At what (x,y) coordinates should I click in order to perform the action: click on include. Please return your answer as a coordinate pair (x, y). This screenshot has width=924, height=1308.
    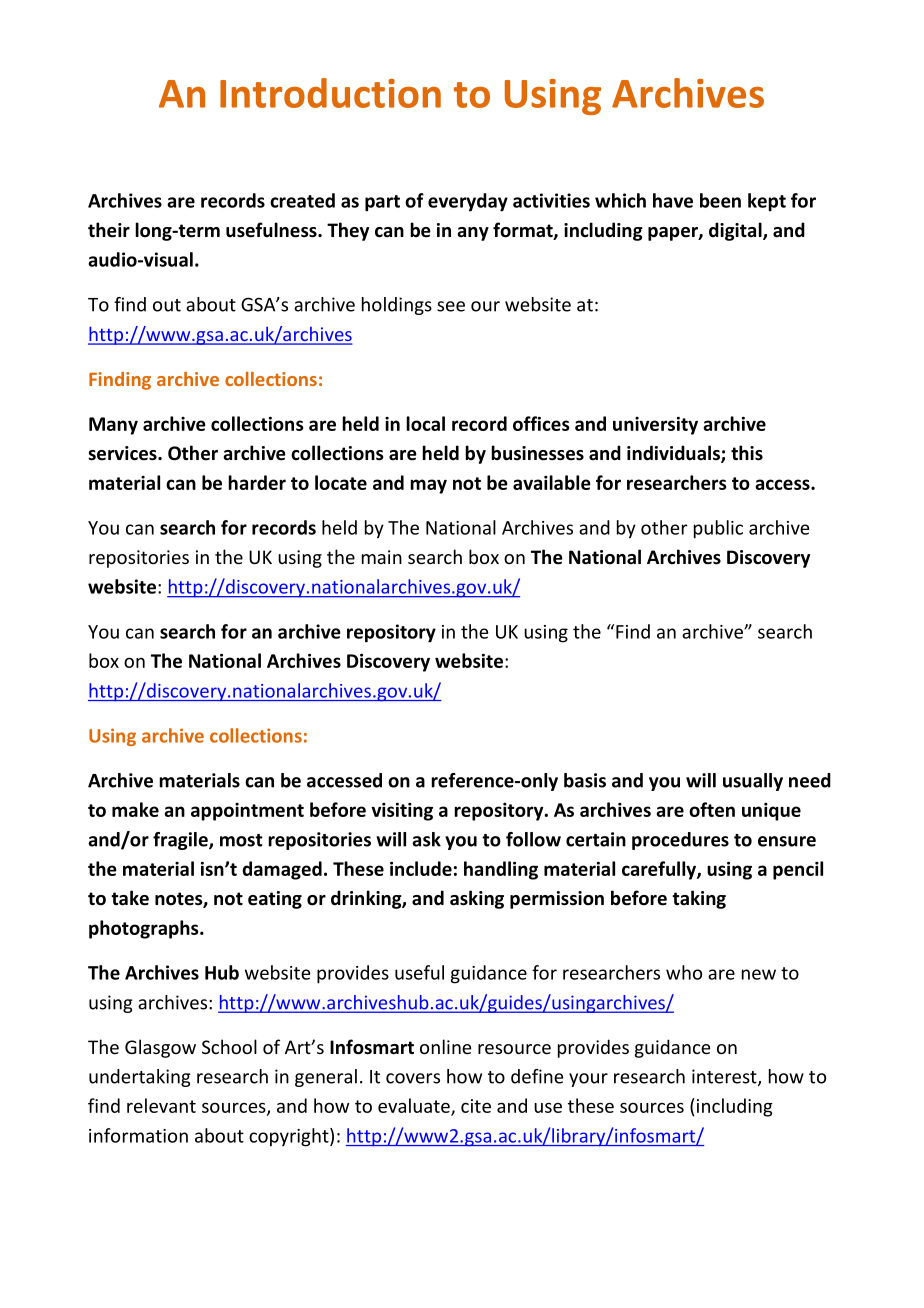
    Looking at the image, I should click on (421, 868).
